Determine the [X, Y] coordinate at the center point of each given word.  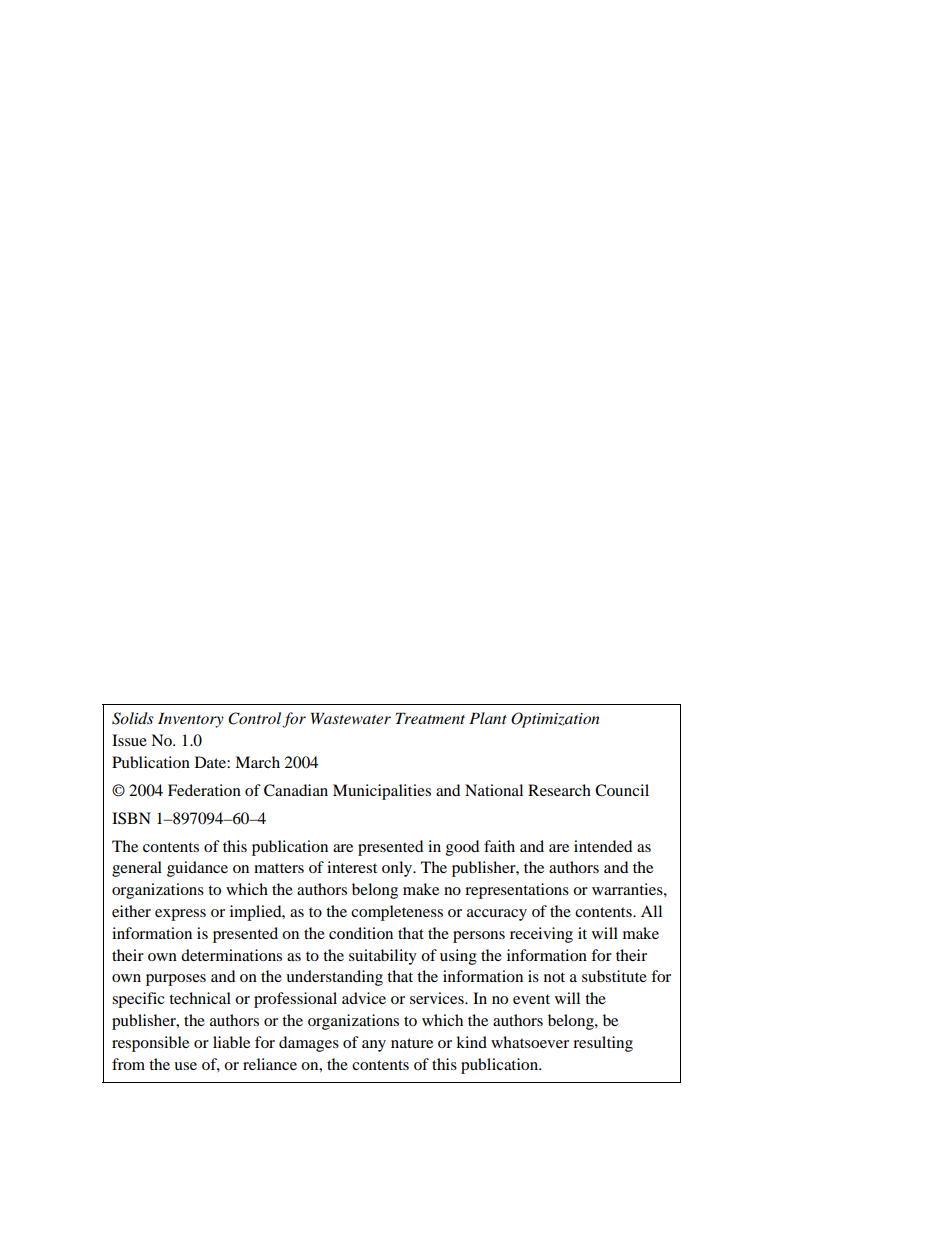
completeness [397, 913]
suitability [383, 957]
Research [559, 790]
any [374, 1046]
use [185, 1066]
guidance [197, 869]
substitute [614, 976]
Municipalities [382, 792]
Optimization [555, 720]
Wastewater [351, 718]
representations [517, 891]
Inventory [191, 720]
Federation [204, 790]
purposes [176, 980]
